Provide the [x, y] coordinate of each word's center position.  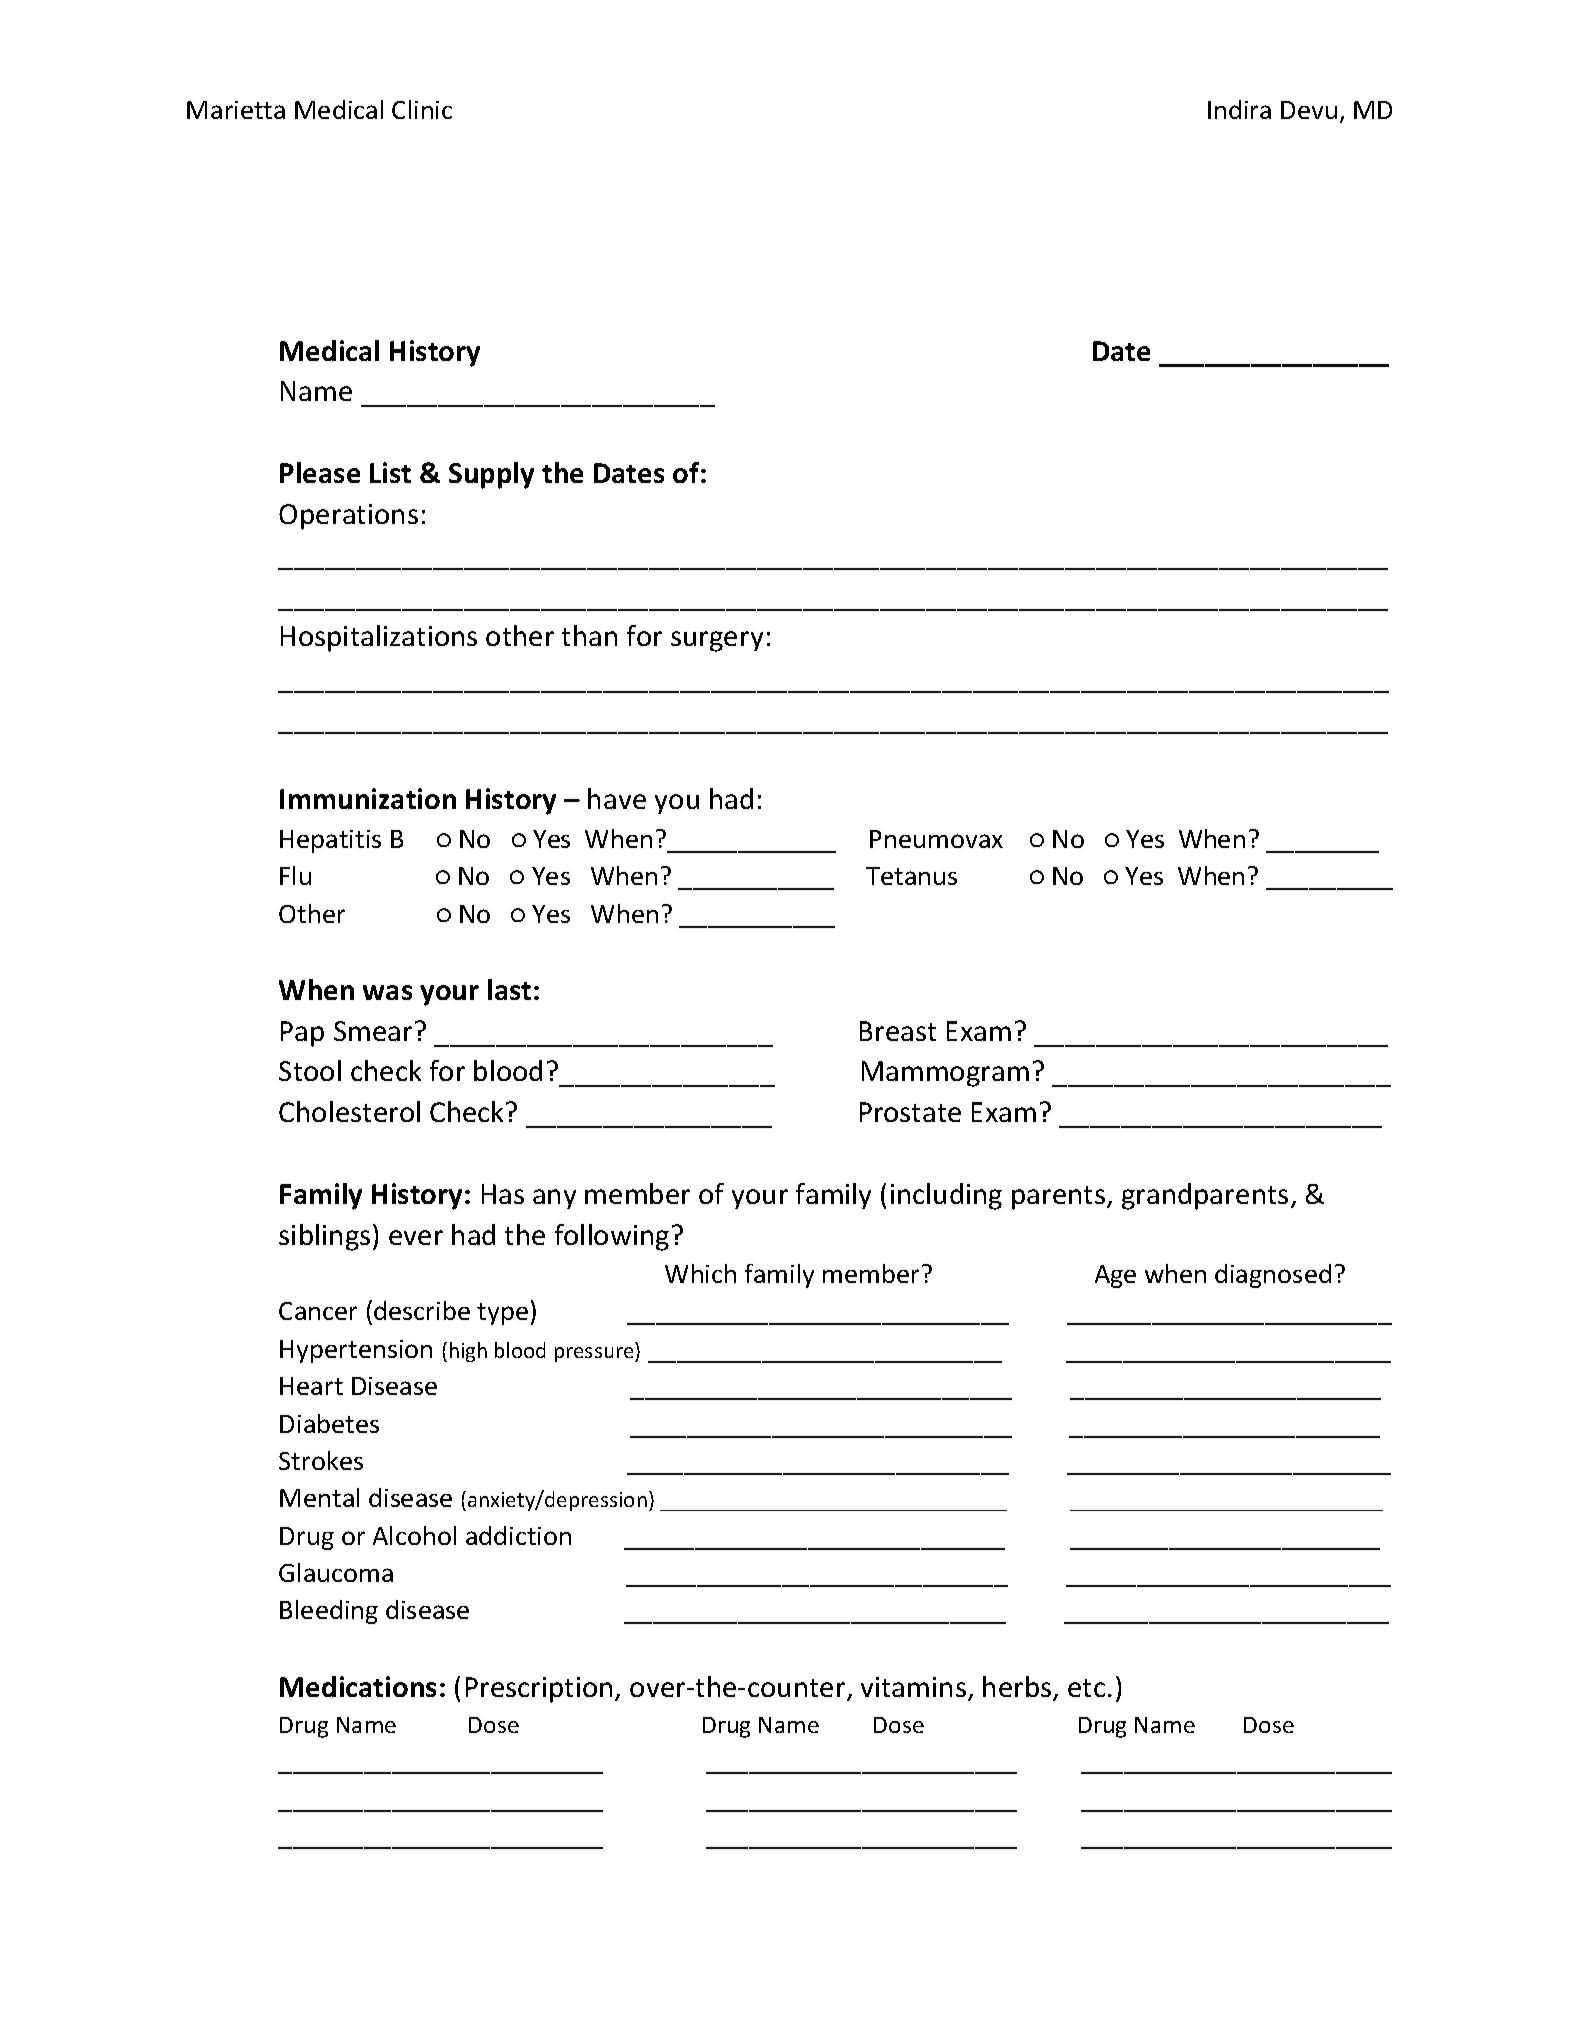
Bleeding [329, 1612]
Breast [898, 1031]
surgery [717, 641]
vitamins [913, 1687]
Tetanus [911, 876]
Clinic [422, 109]
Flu [295, 875]
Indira [1239, 109]
